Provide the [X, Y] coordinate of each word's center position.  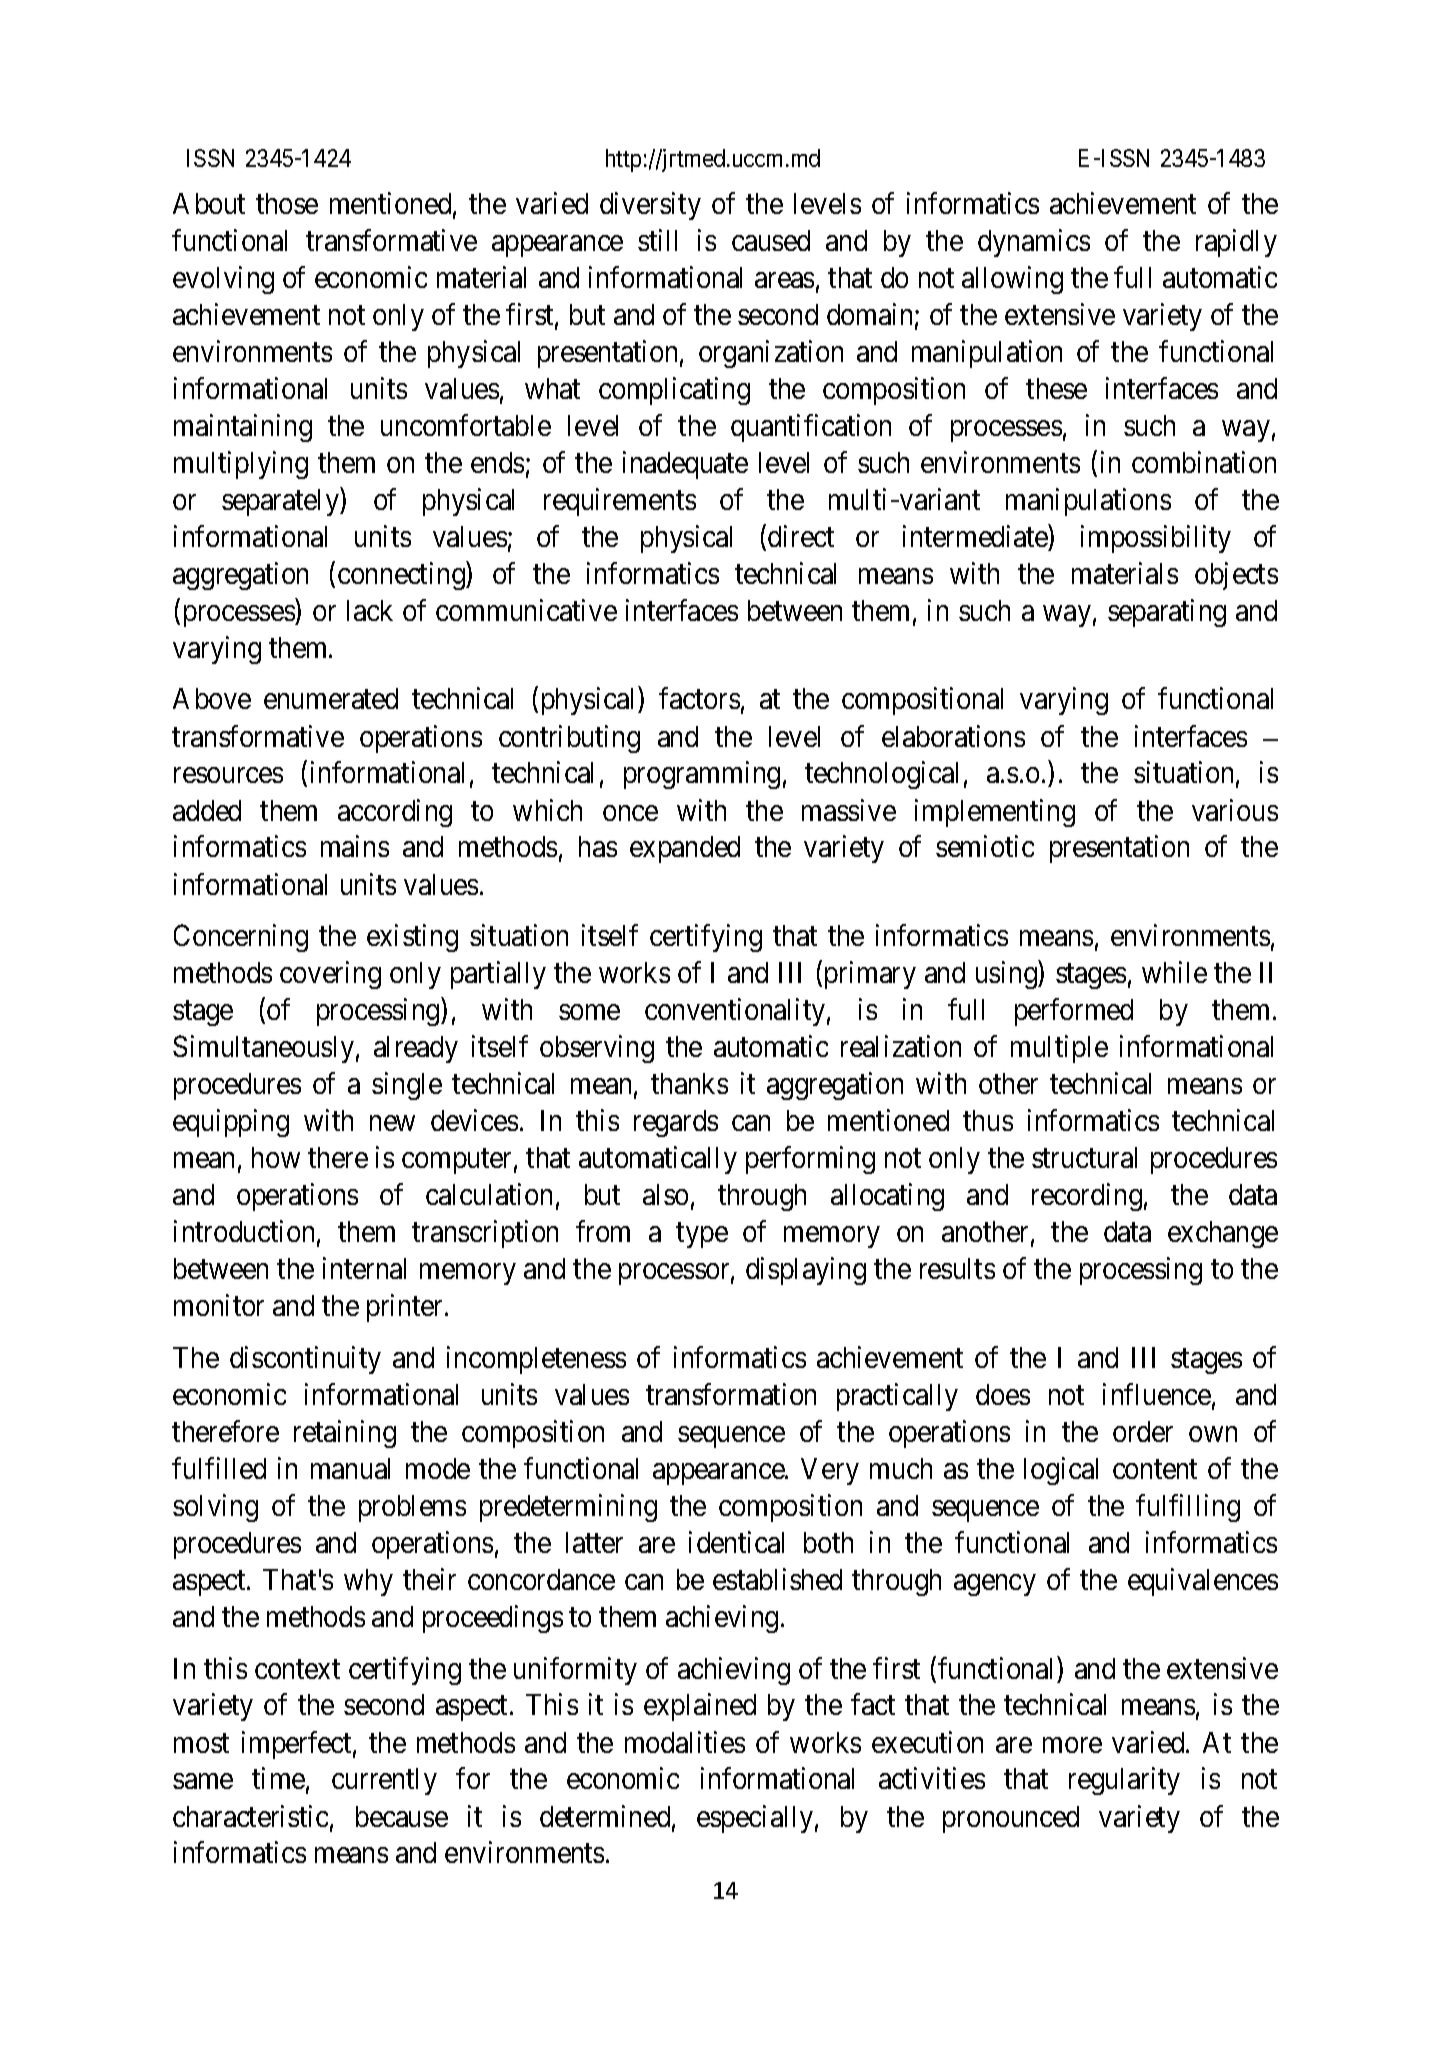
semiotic [985, 846]
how [276, 1157]
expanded [685, 849]
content [1155, 1469]
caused [771, 240]
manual [350, 1468]
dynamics [1034, 243]
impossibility [1156, 539]
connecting [402, 576]
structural [1084, 1157]
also [665, 1194]
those [287, 203]
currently [384, 1781]
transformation [731, 1394]
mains [355, 846]
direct [801, 536]
